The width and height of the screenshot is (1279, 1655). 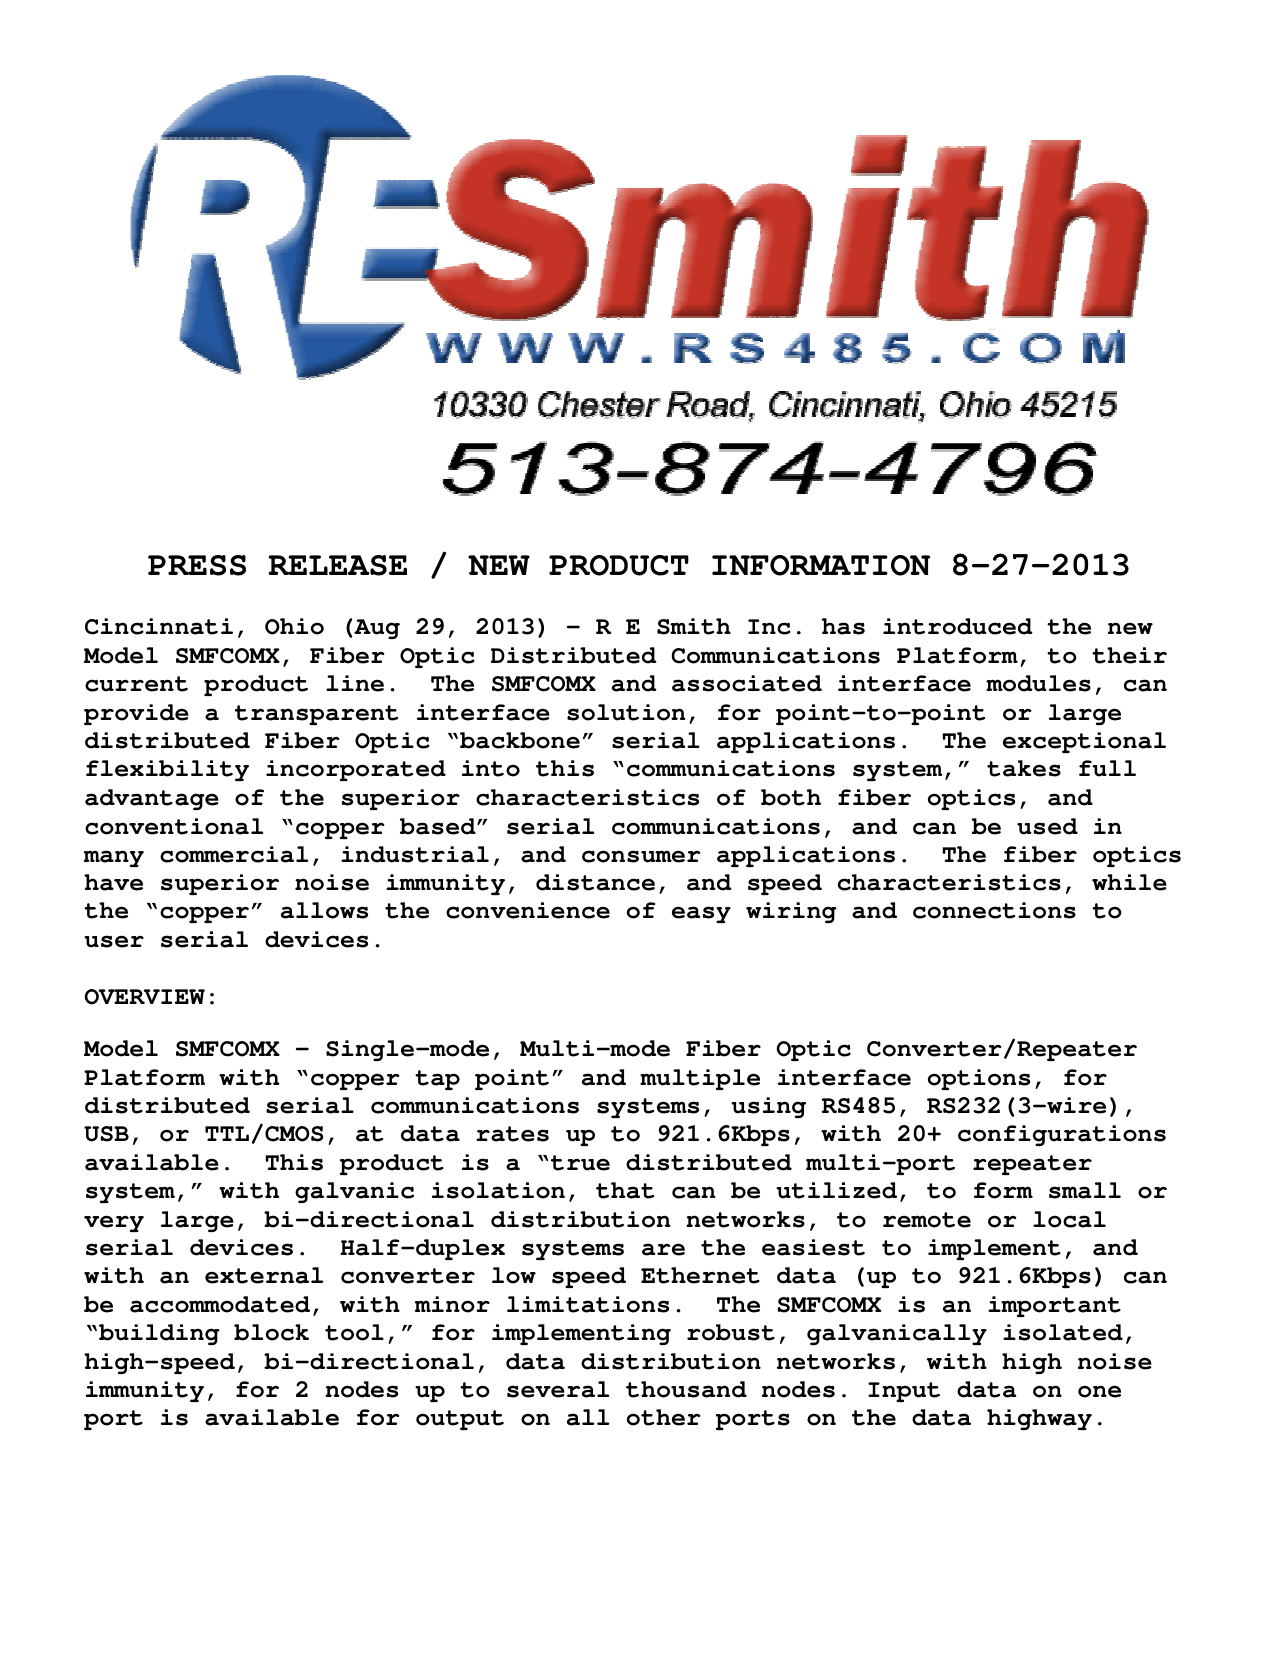 I want to click on OVERVIEW, so click(x=144, y=997).
